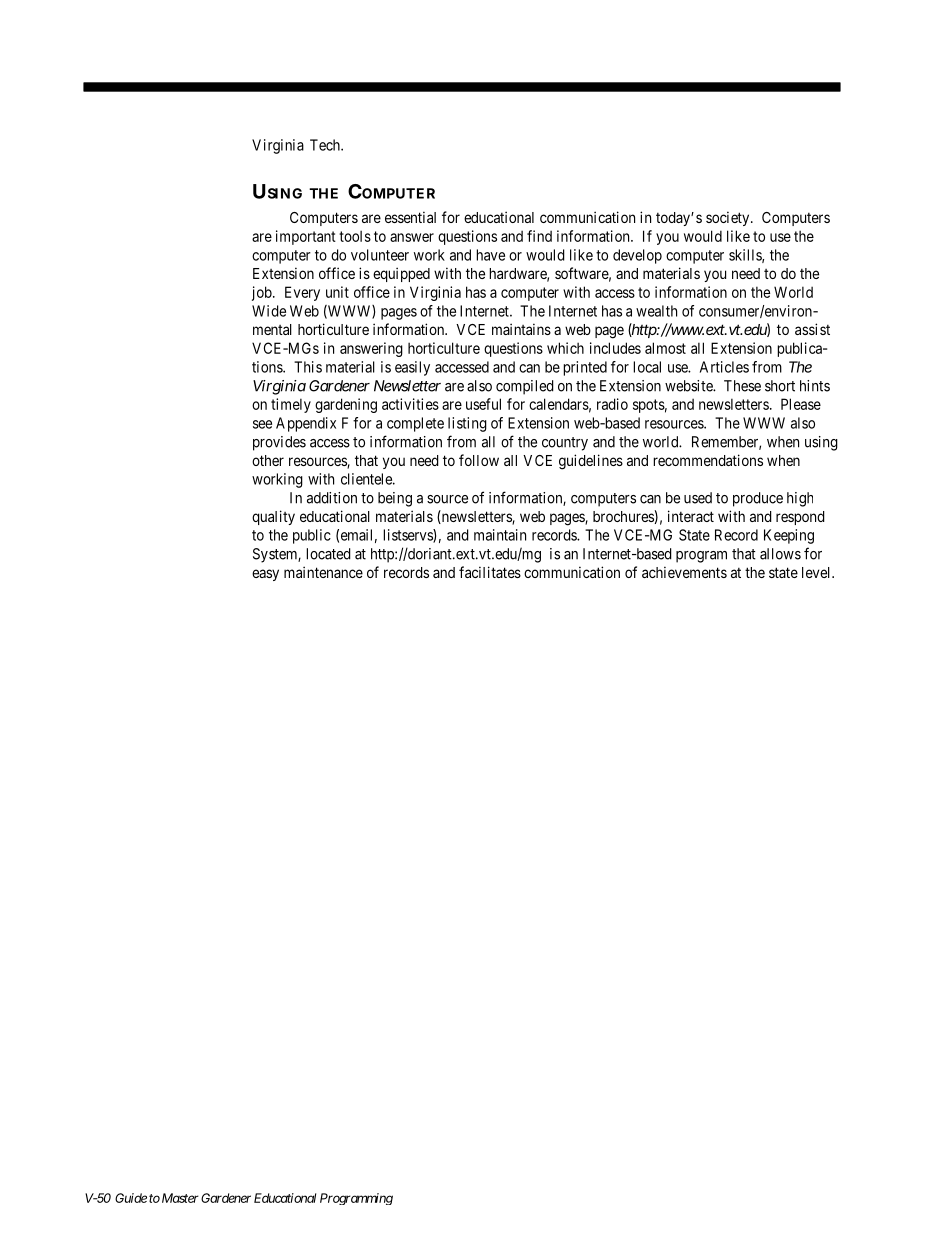 This page has height=1233, width=952. Describe the element at coordinates (306, 237) in the page. I see `important` at that location.
